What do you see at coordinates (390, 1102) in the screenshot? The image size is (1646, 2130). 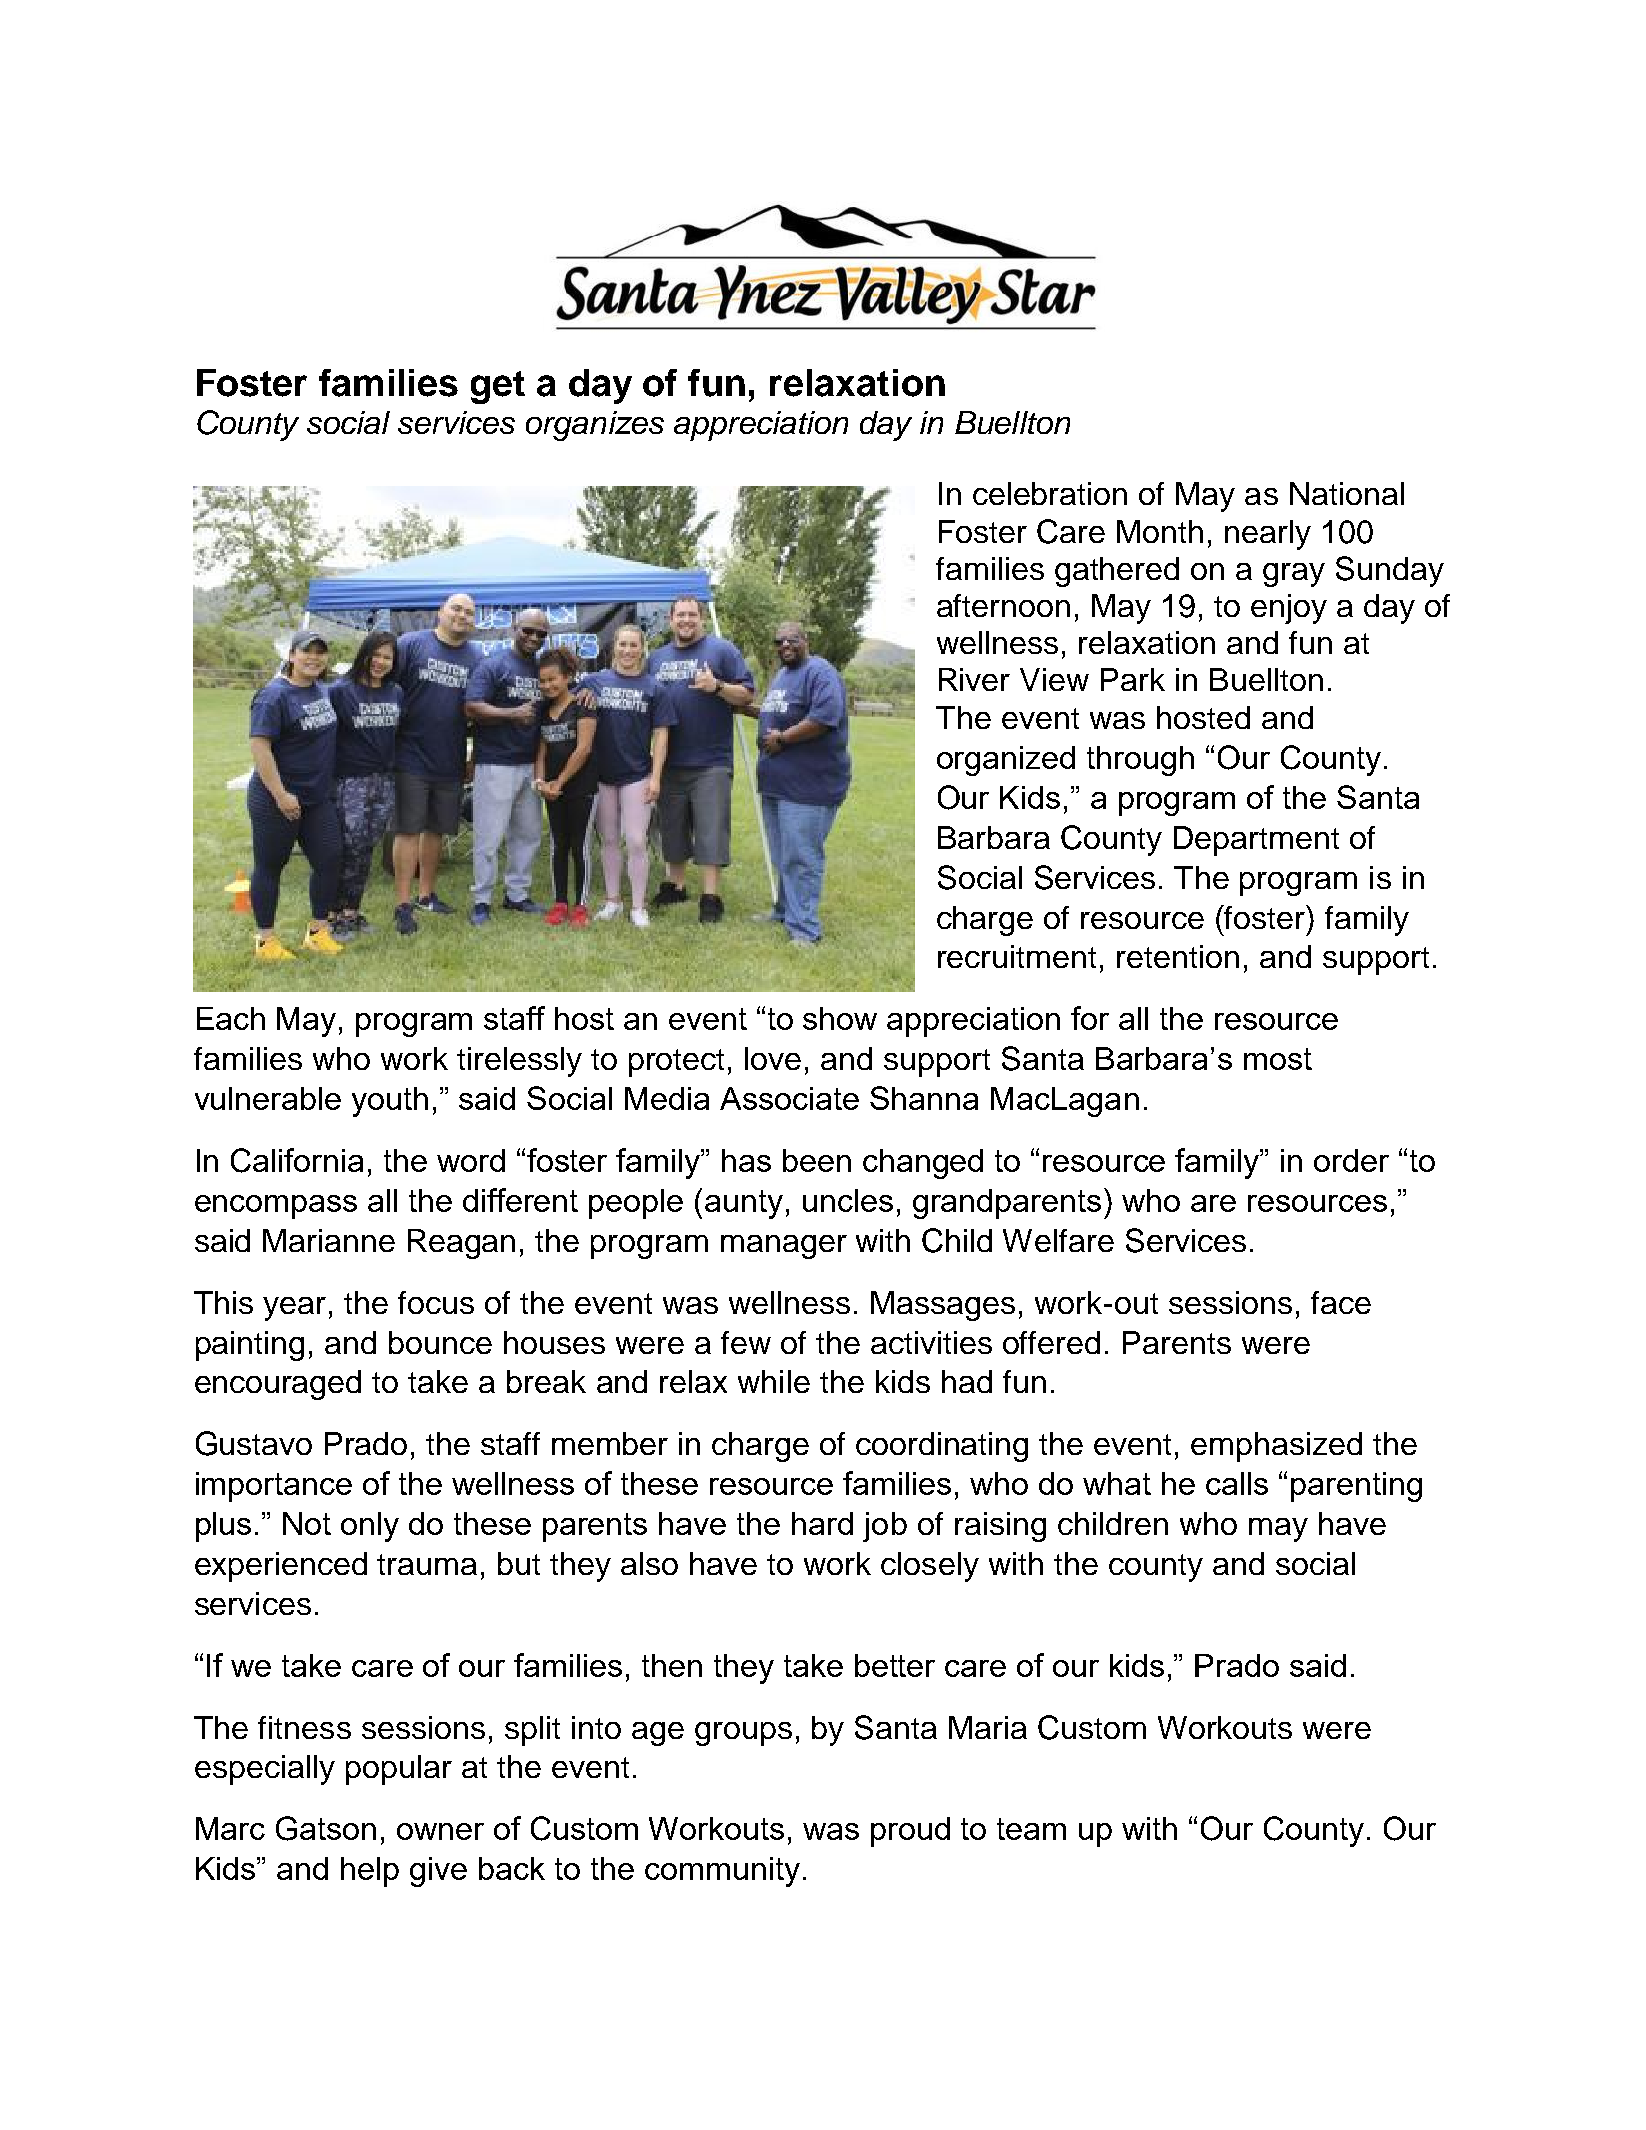 I see `youth` at bounding box center [390, 1102].
